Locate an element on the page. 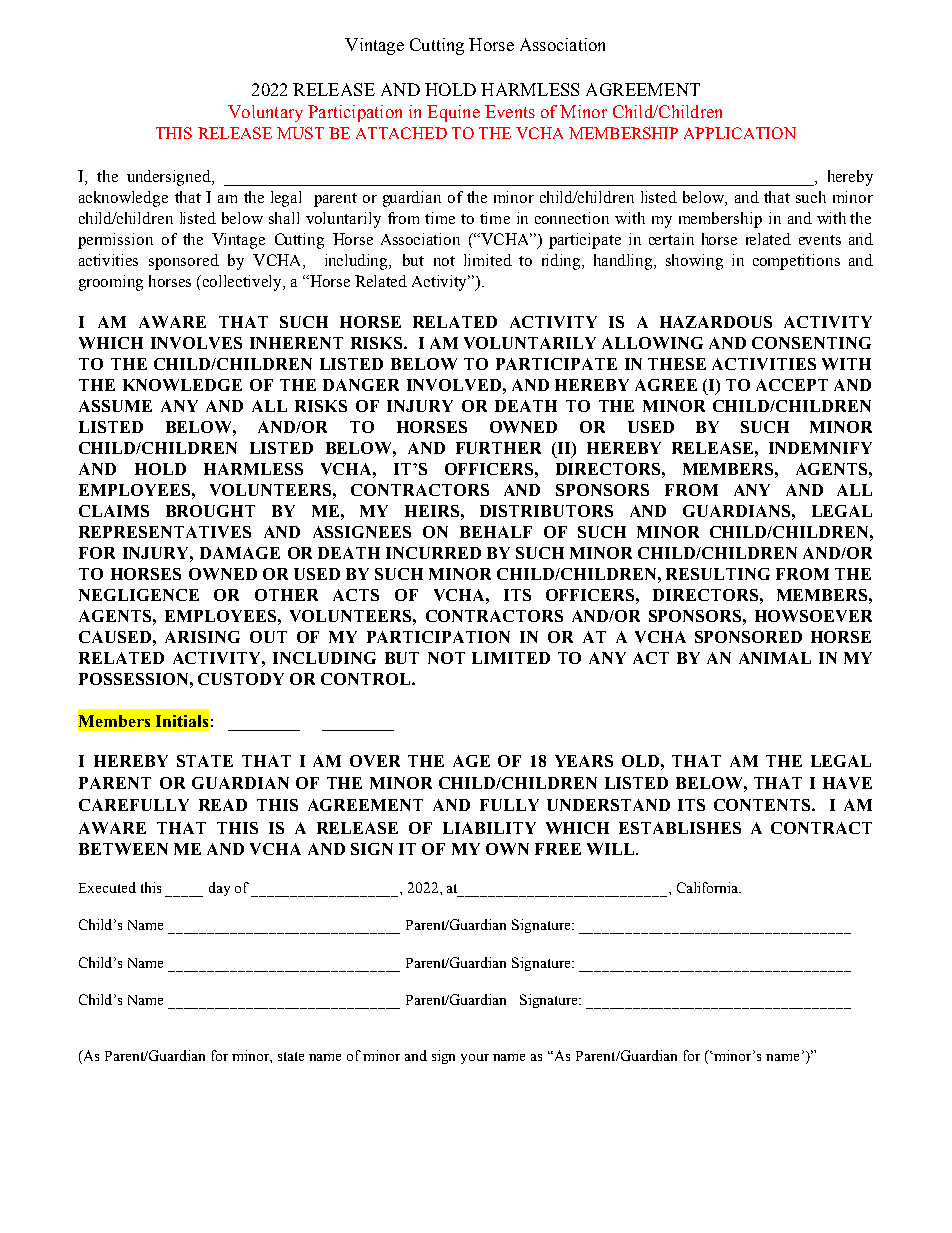 This document has width=952, height=1233. CONTENTS is located at coordinates (763, 805).
